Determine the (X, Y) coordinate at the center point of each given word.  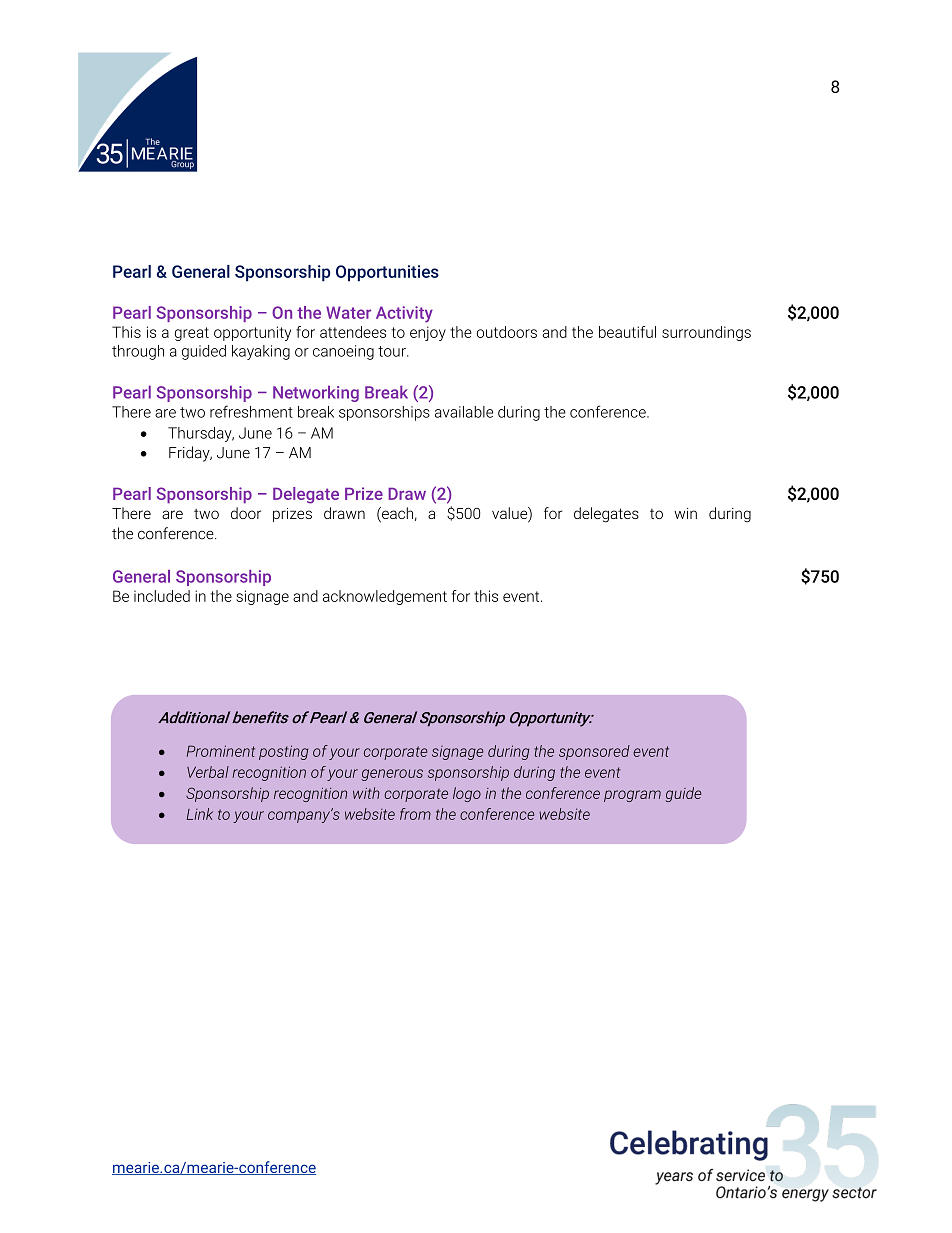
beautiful (627, 332)
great (192, 334)
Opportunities (387, 273)
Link (200, 814)
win (685, 513)
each (396, 514)
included (162, 596)
